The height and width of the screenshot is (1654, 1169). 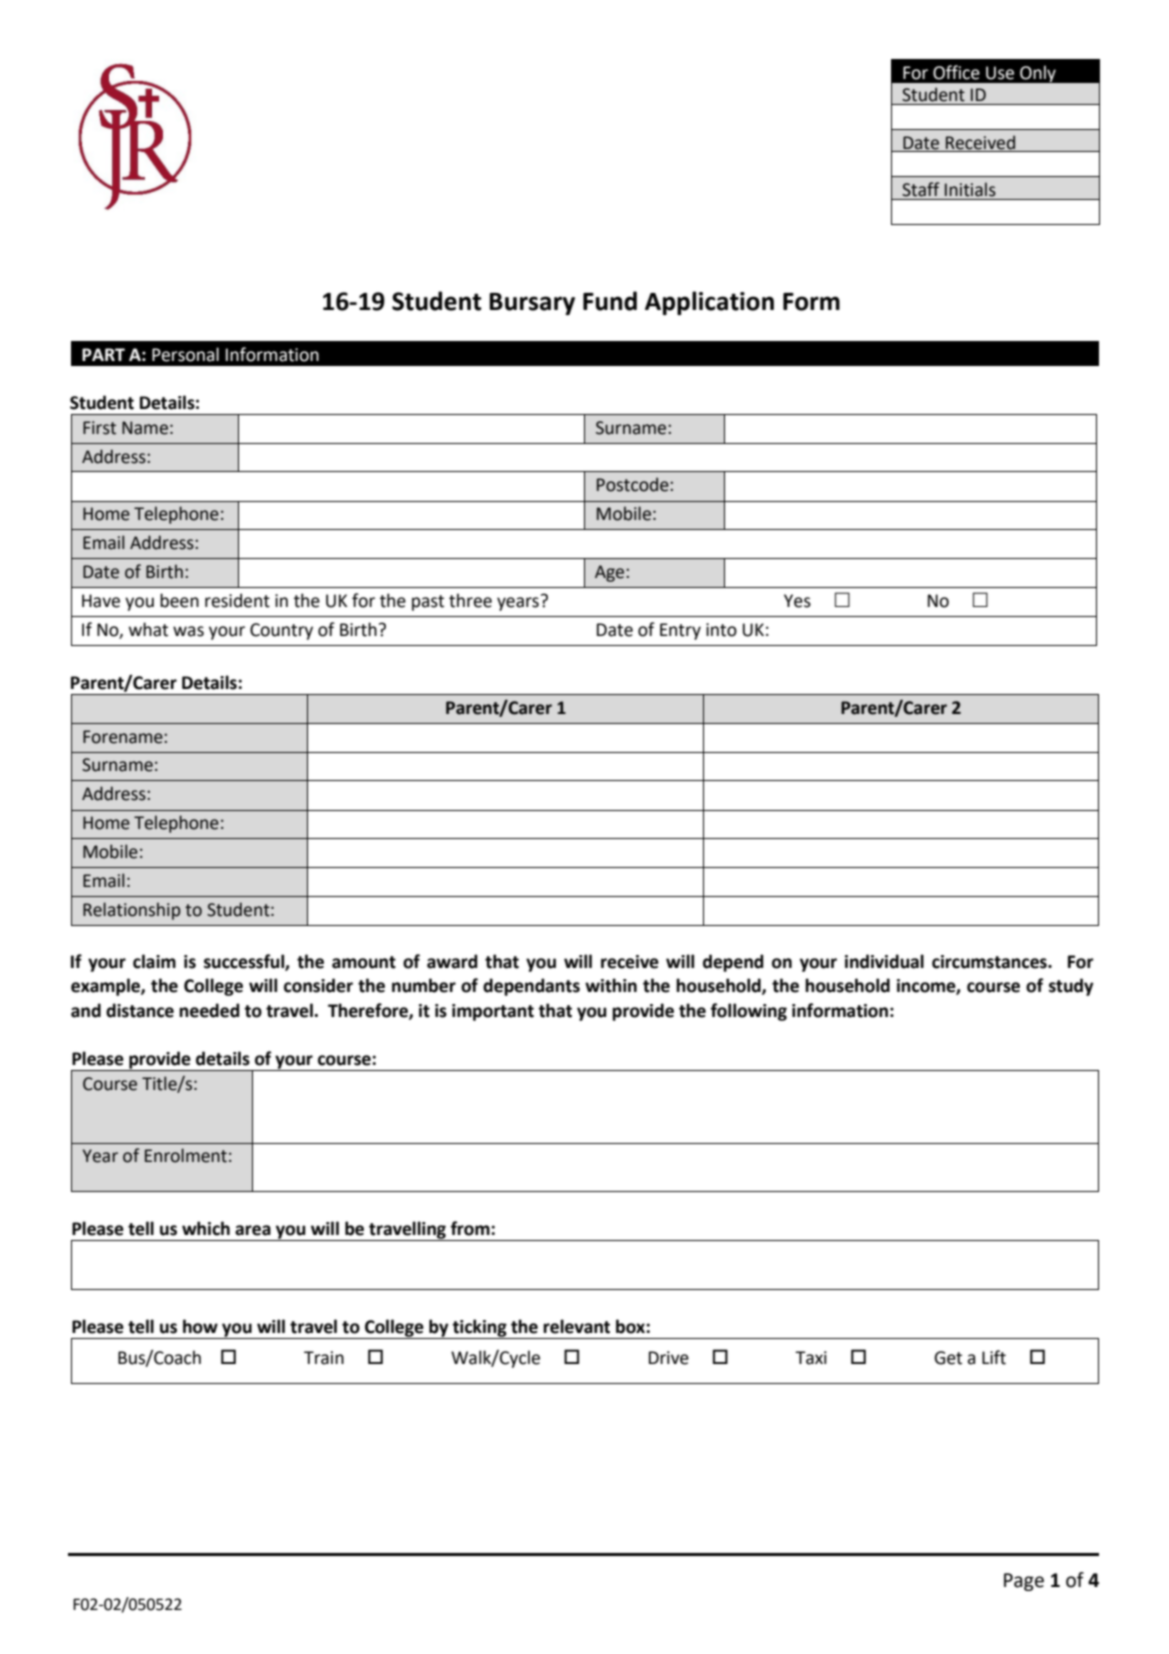 What do you see at coordinates (669, 1358) in the screenshot?
I see `Drive` at bounding box center [669, 1358].
